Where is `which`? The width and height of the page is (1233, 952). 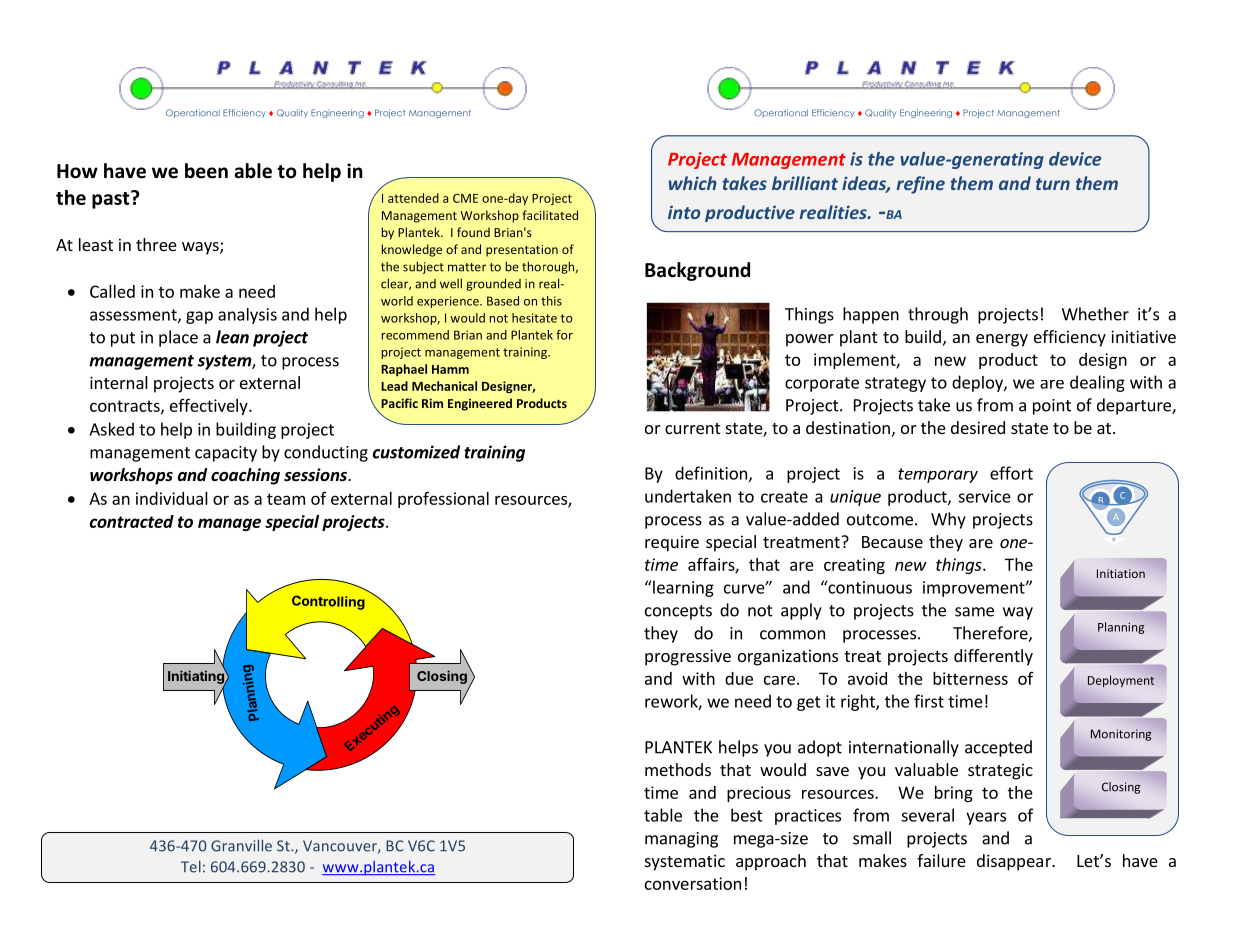 which is located at coordinates (692, 183).
